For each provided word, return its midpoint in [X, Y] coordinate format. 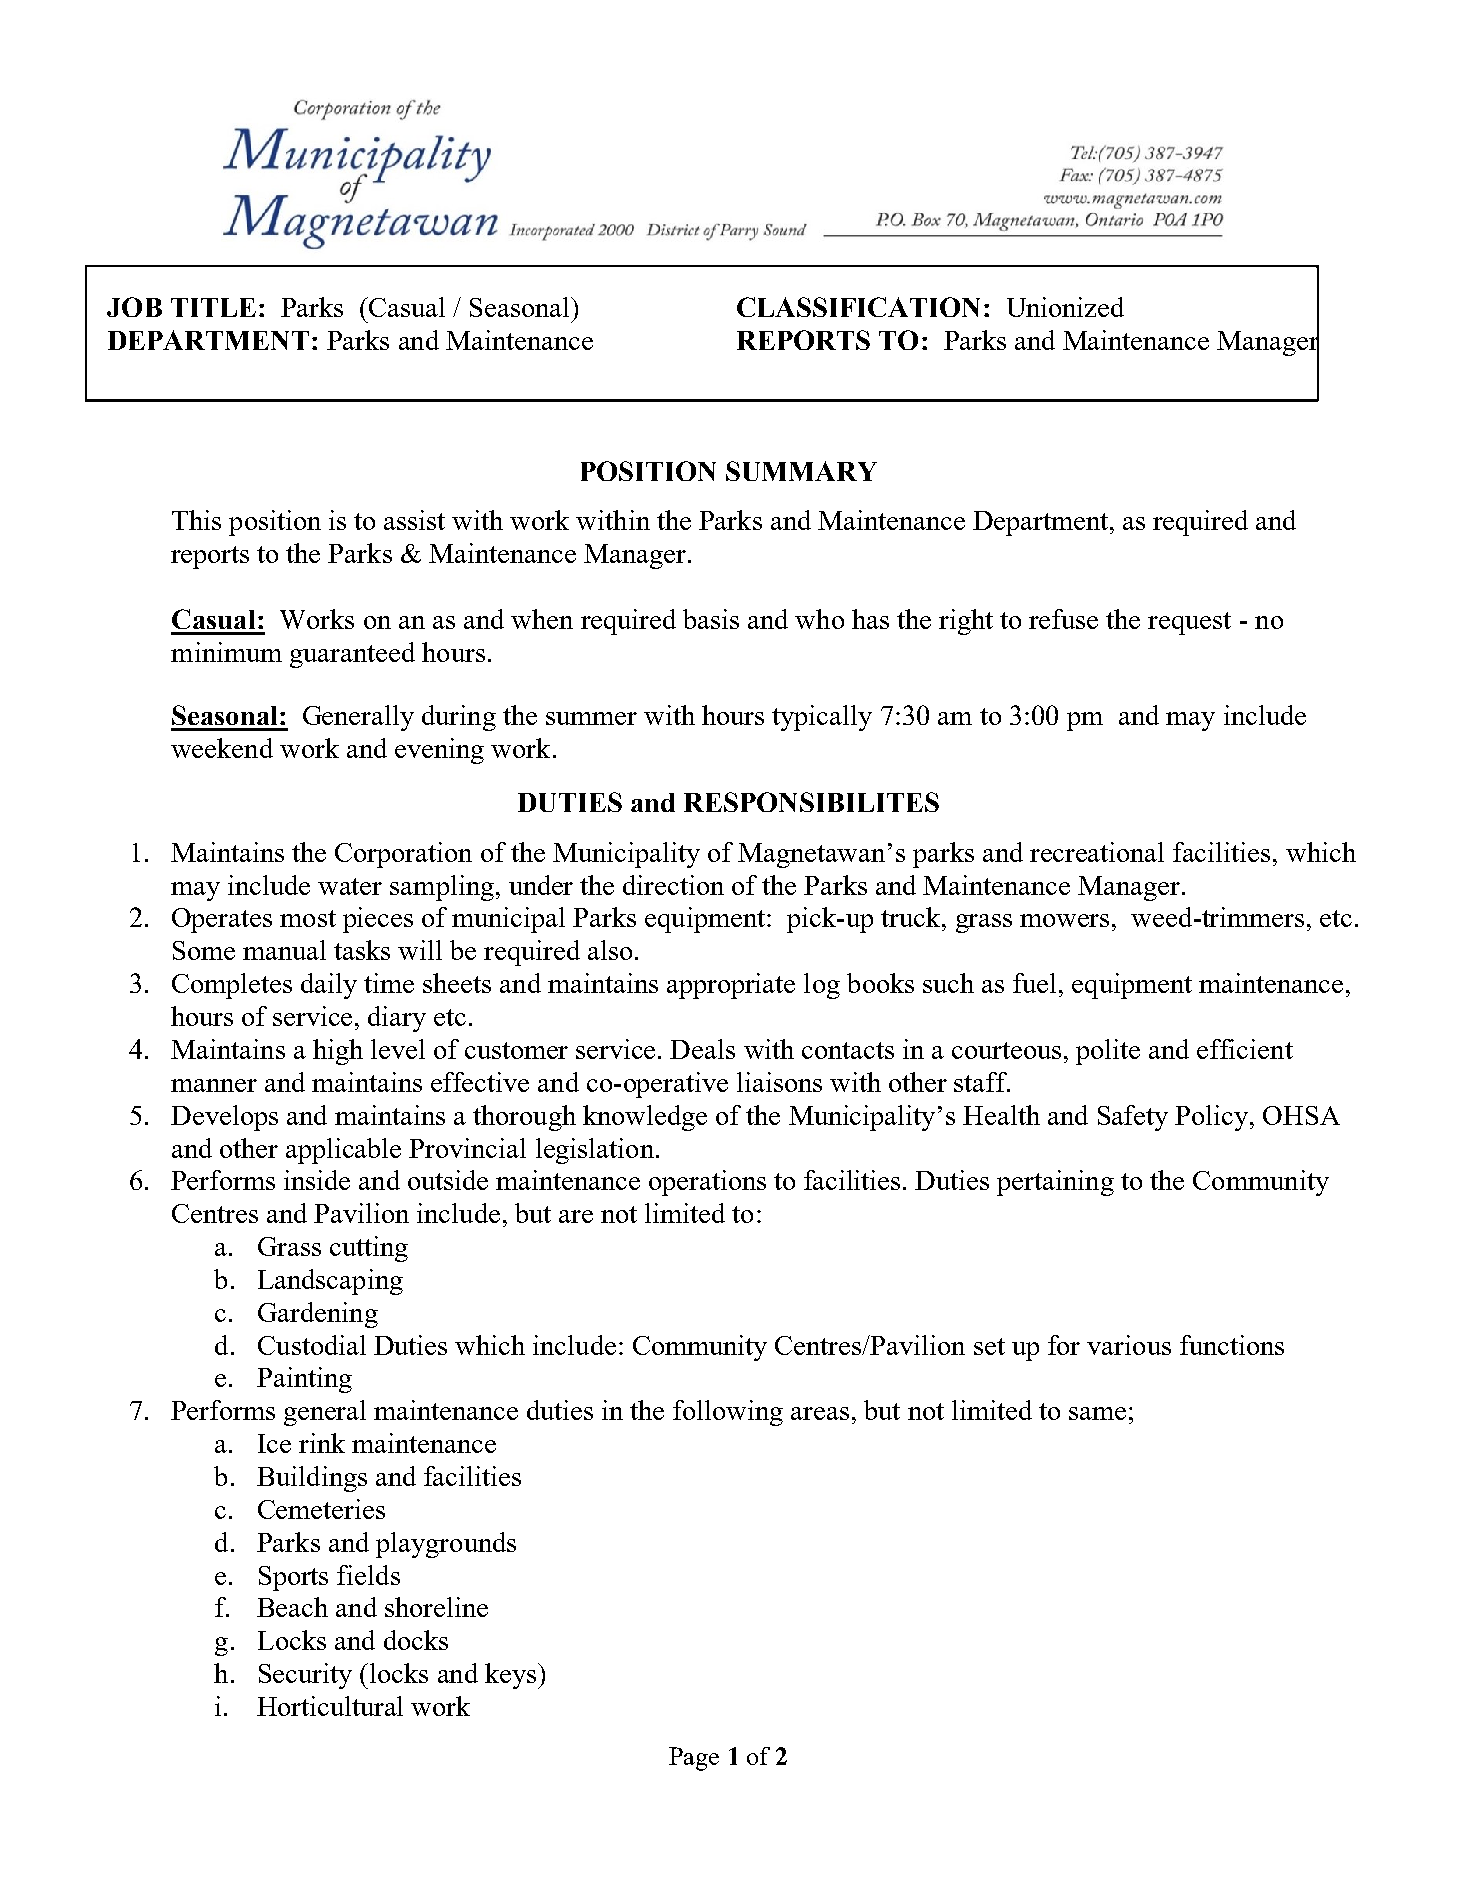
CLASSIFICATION [858, 307]
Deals [702, 1049]
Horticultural [330, 1706]
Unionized [1065, 307]
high [338, 1052]
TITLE [213, 307]
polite [1108, 1052]
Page [694, 1759]
